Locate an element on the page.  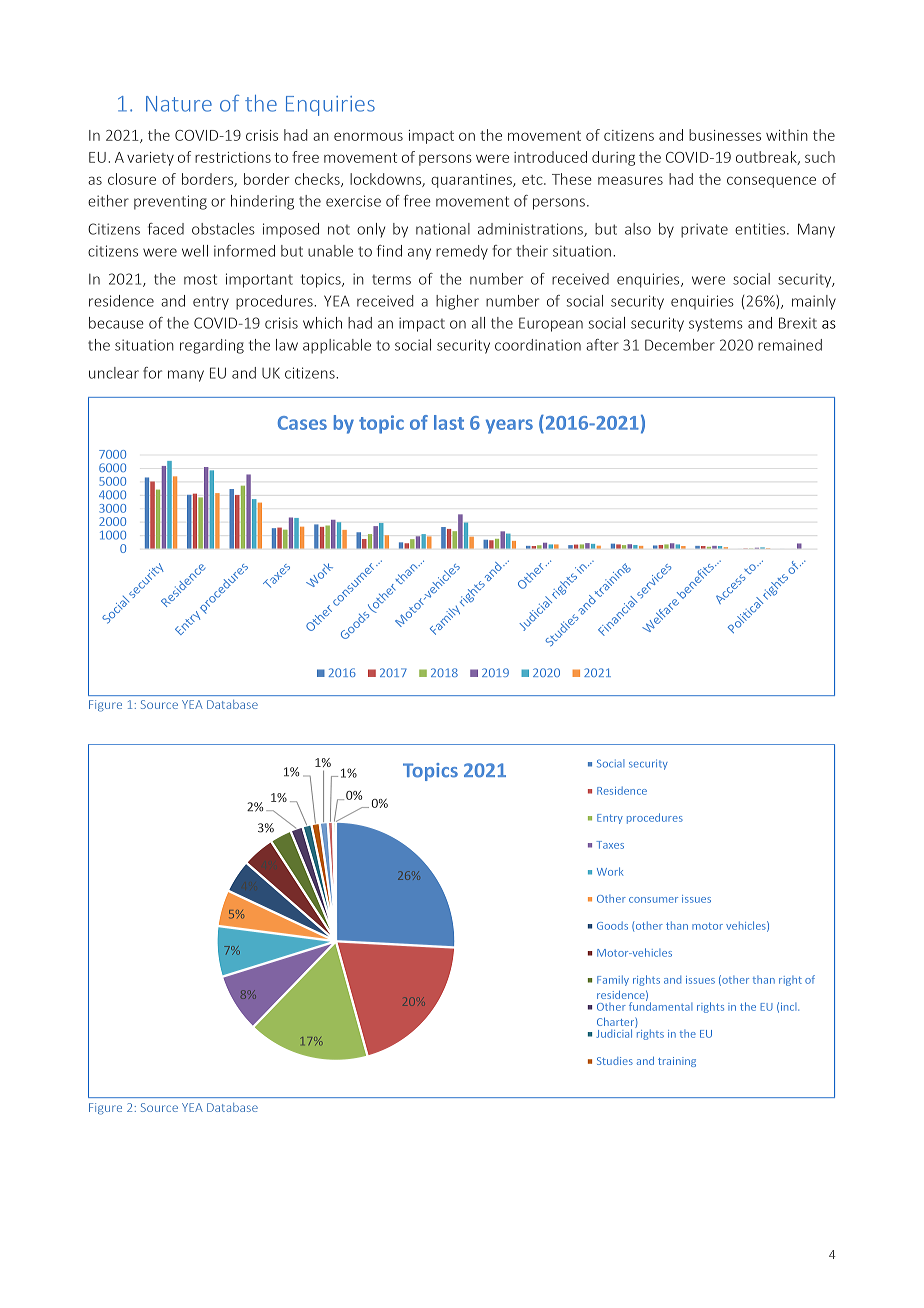
introduced is located at coordinates (550, 157).
